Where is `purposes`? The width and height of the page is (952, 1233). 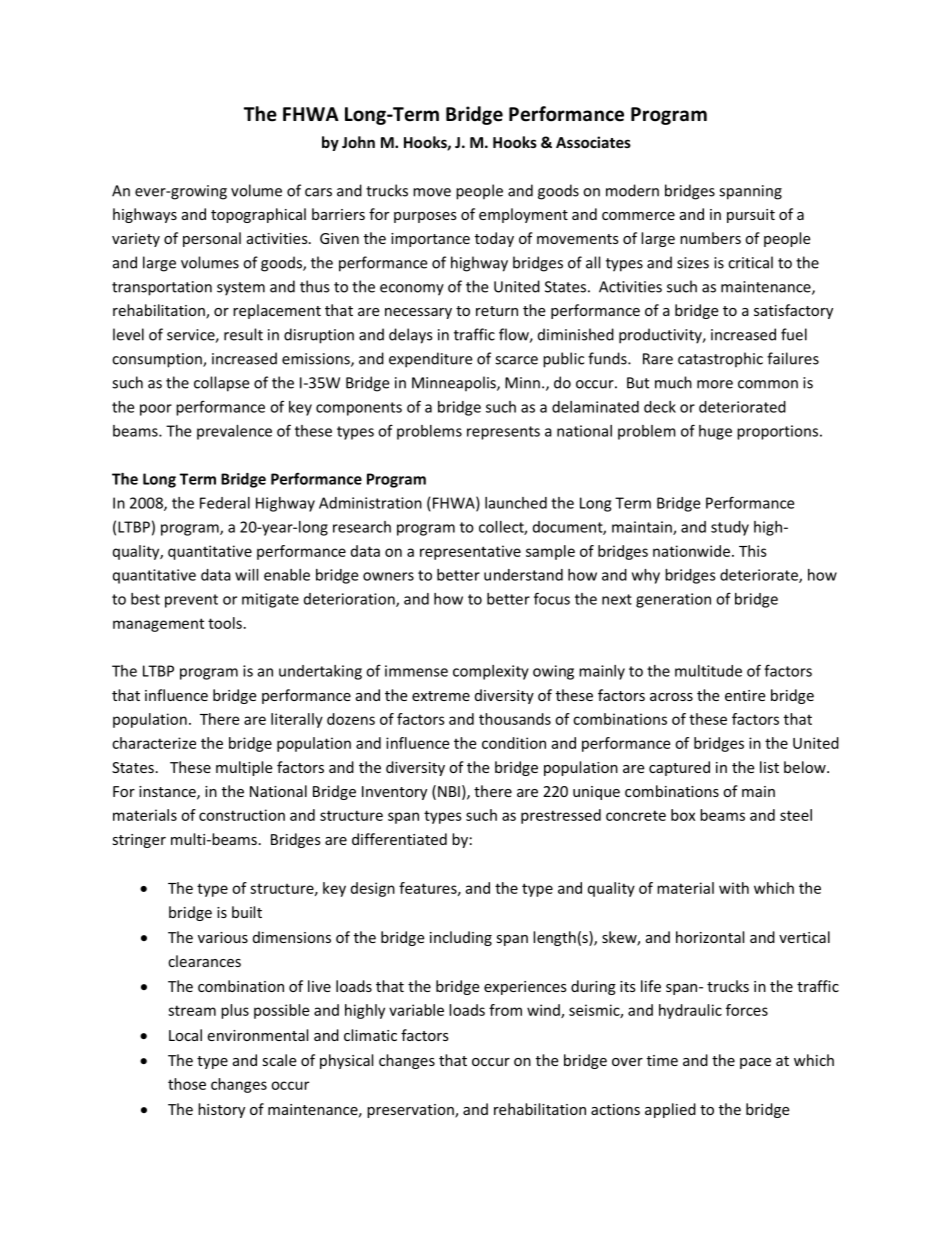
purposes is located at coordinates (425, 217).
